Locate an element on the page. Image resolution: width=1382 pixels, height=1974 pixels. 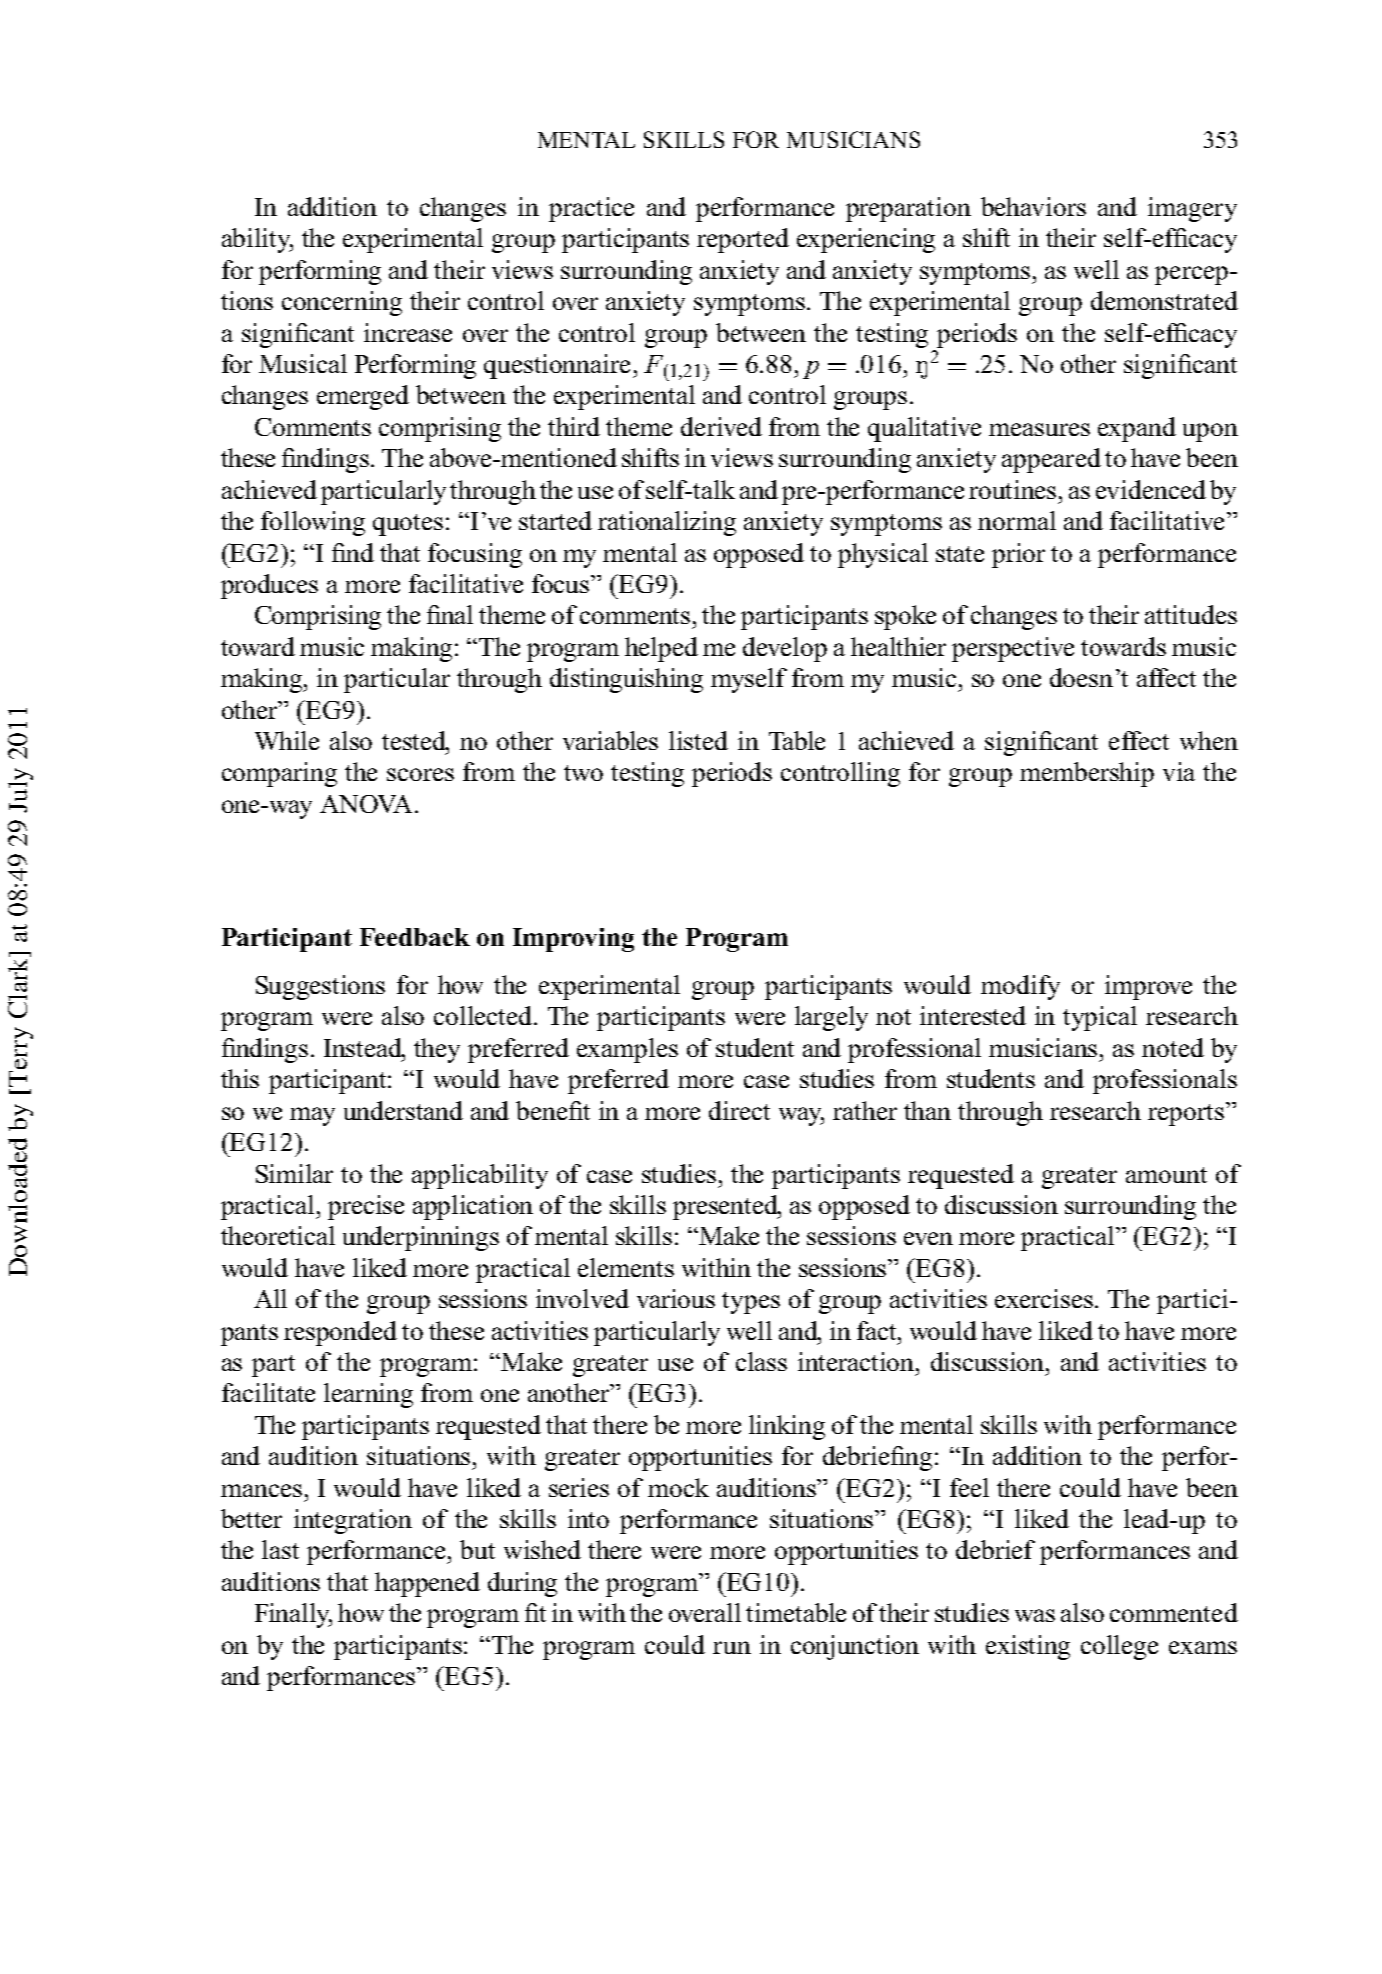
reported is located at coordinates (743, 240).
